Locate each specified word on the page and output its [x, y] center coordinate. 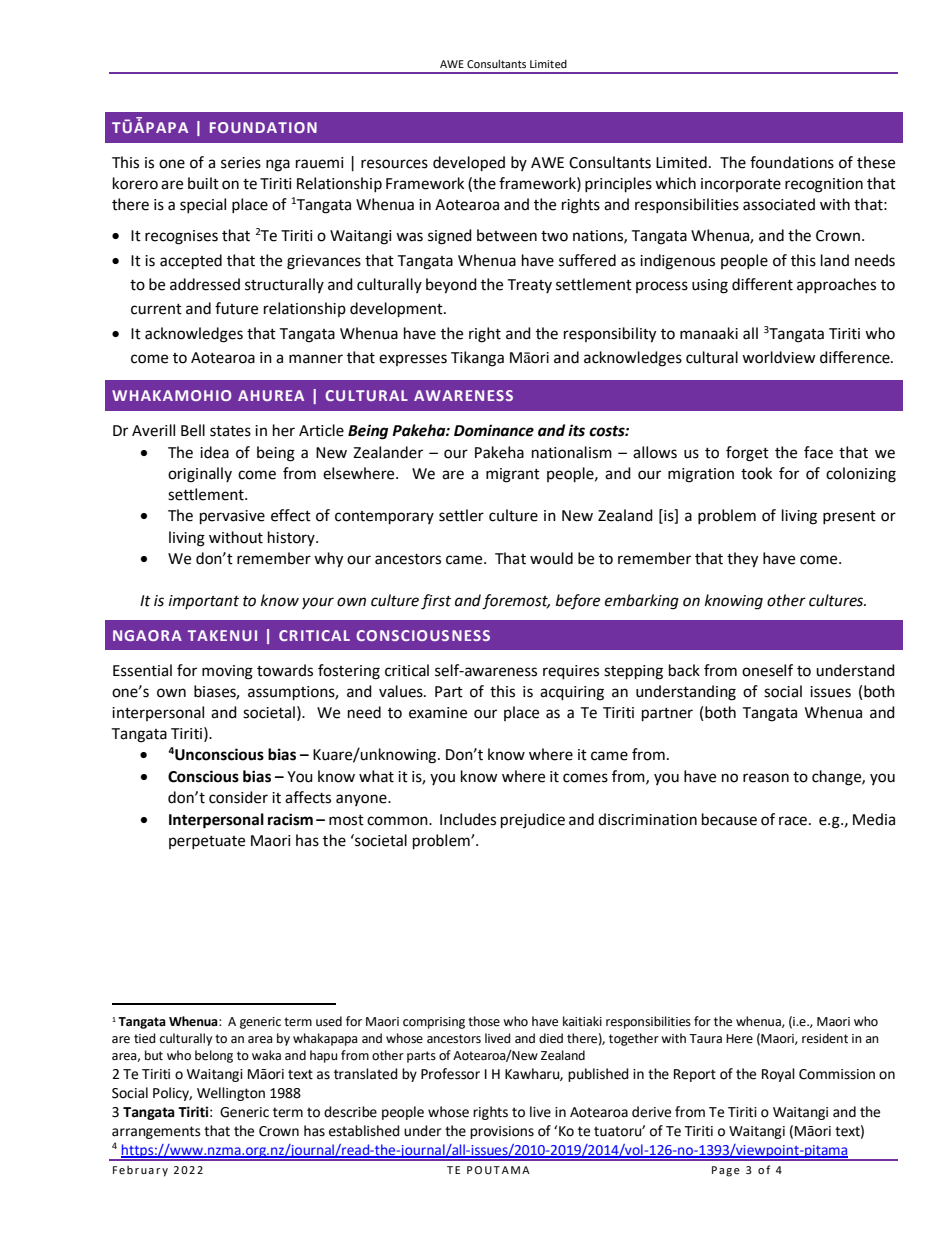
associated [779, 204]
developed [469, 164]
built [203, 183]
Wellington [231, 1094]
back [684, 670]
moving [227, 672]
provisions [502, 1132]
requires [571, 672]
